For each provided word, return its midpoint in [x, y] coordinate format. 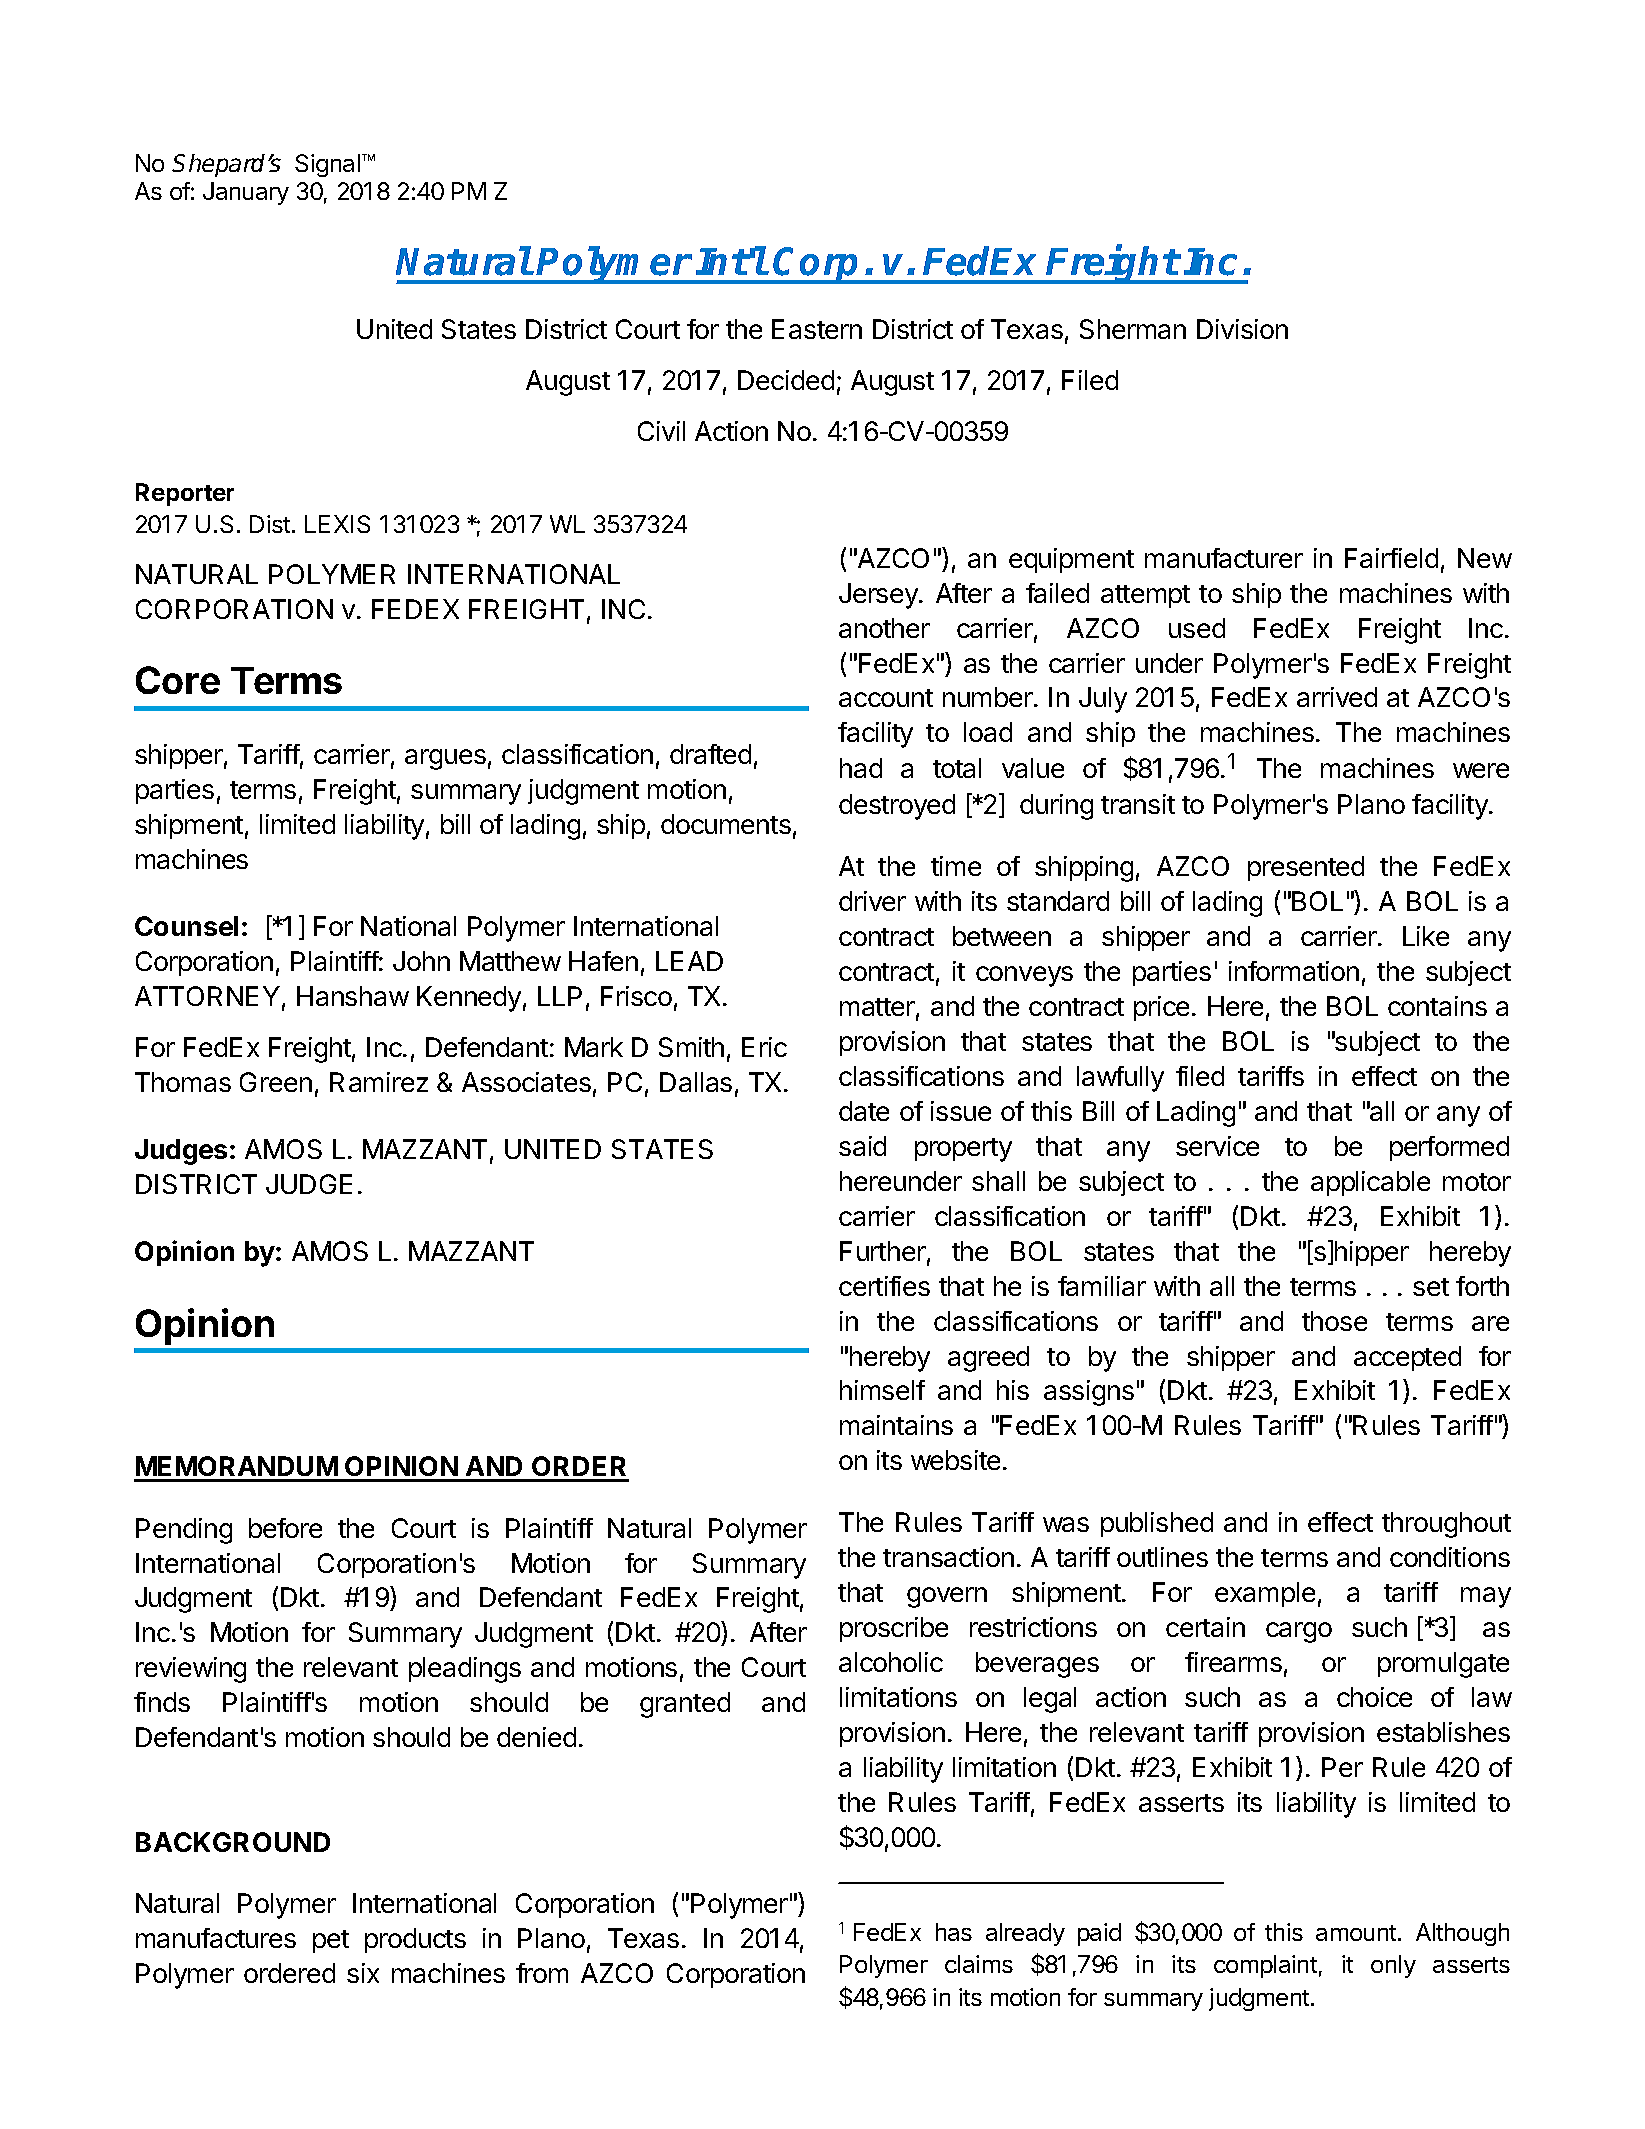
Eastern [817, 329]
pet [331, 1941]
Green [276, 1082]
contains [1437, 1006]
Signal [327, 165]
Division [1242, 329]
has [954, 1932]
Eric [764, 1047]
